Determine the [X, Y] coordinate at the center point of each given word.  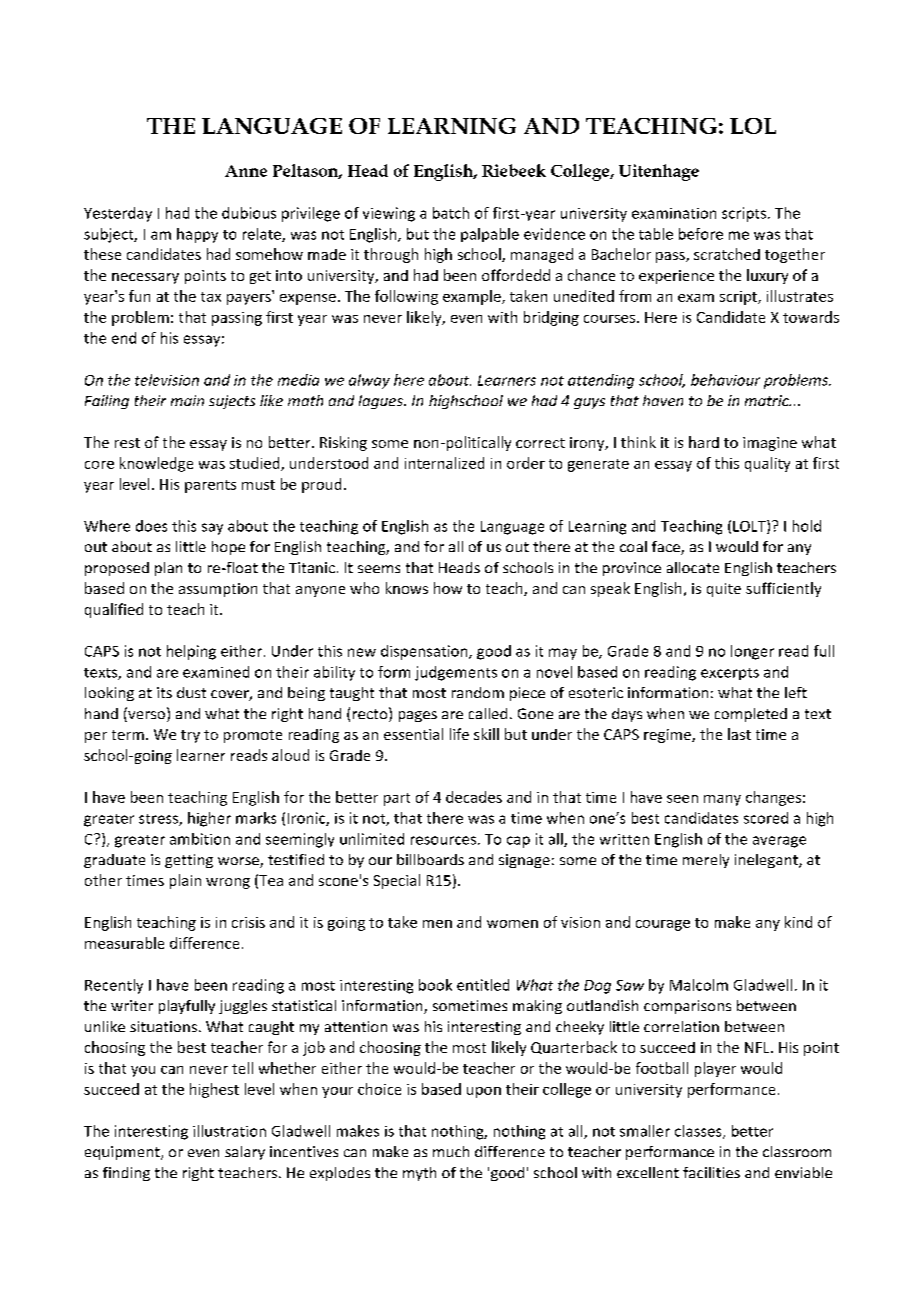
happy [197, 235]
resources [443, 840]
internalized [444, 463]
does [151, 526]
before [701, 234]
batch [451, 213]
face [667, 548]
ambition [200, 839]
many [722, 800]
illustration [229, 1131]
